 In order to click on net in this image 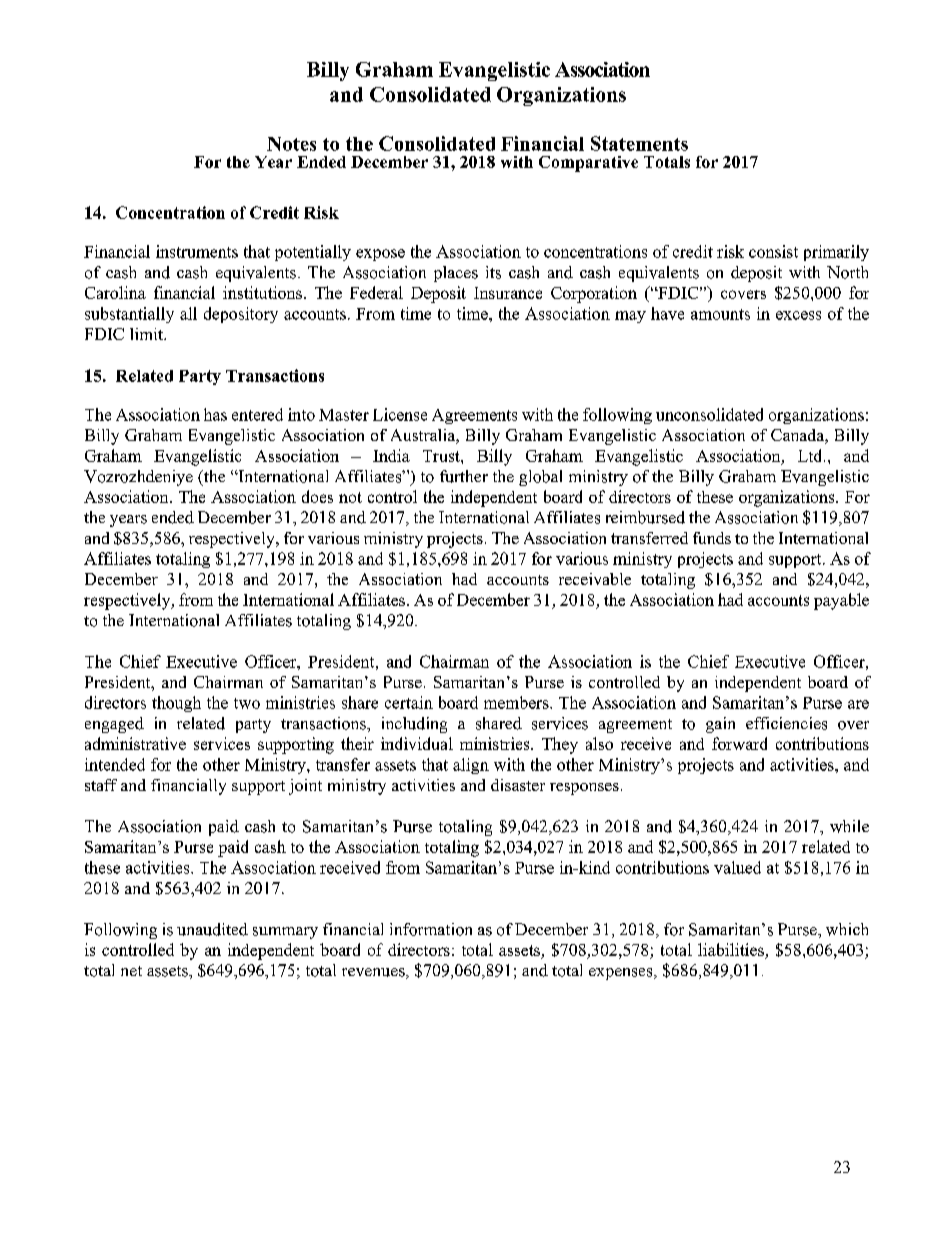, I will do `click(131, 971)`.
